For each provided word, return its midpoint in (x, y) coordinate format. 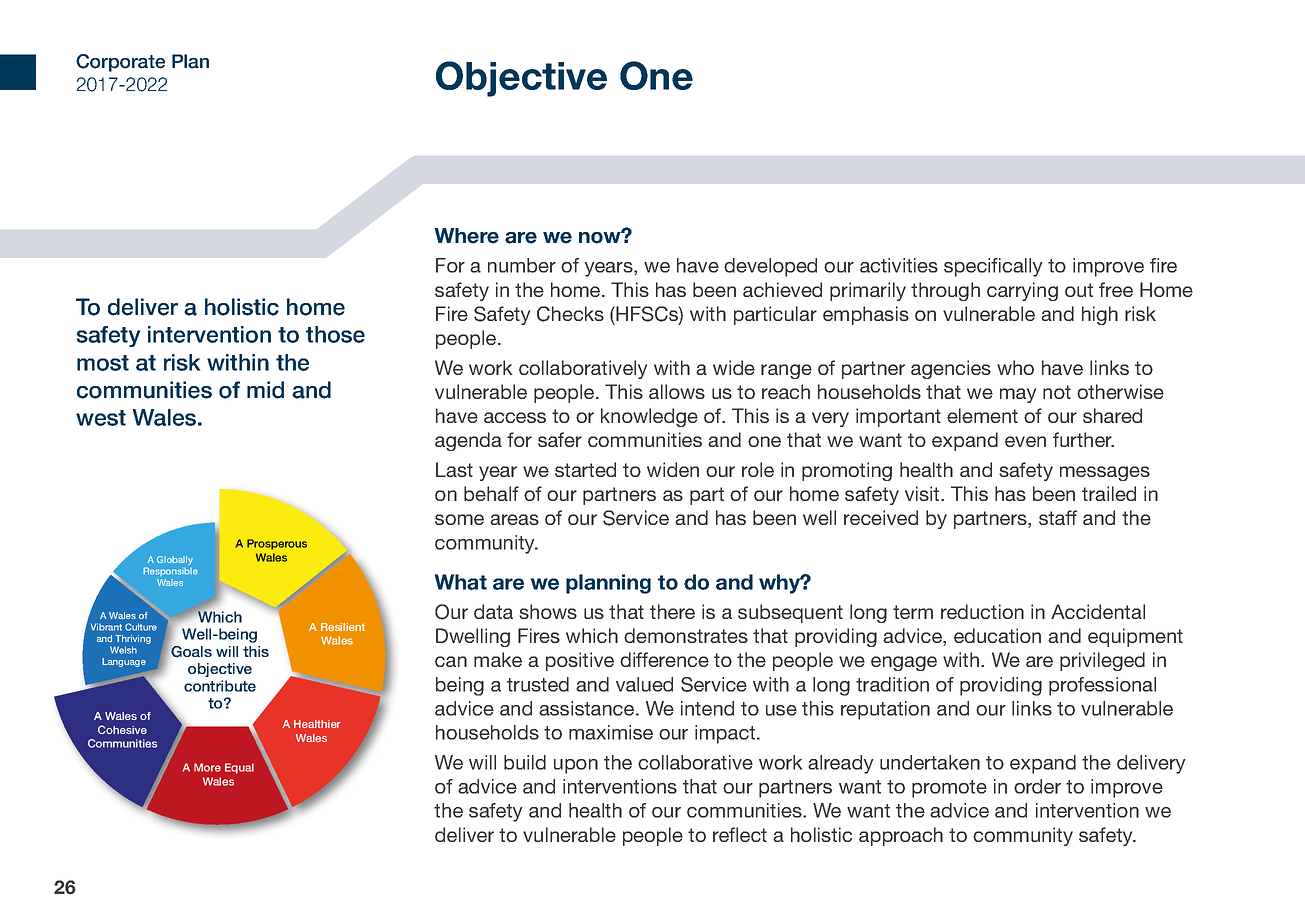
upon (576, 766)
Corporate (120, 63)
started (585, 469)
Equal (239, 768)
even (1025, 441)
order (1037, 786)
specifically (993, 267)
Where (466, 236)
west (101, 418)
